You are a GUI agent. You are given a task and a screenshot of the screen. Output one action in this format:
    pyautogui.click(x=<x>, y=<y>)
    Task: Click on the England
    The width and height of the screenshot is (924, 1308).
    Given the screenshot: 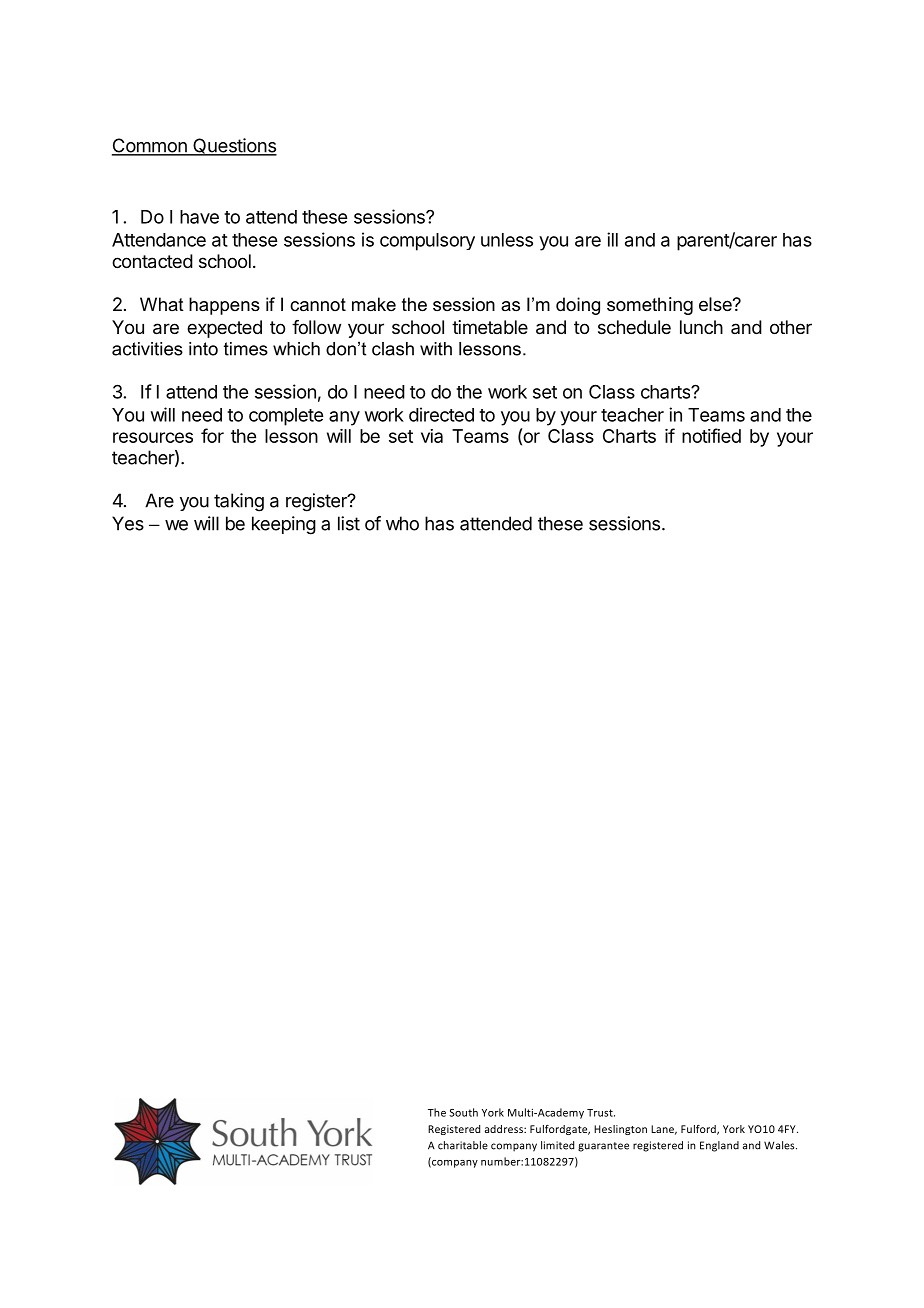 What is the action you would take?
    pyautogui.click(x=719, y=1146)
